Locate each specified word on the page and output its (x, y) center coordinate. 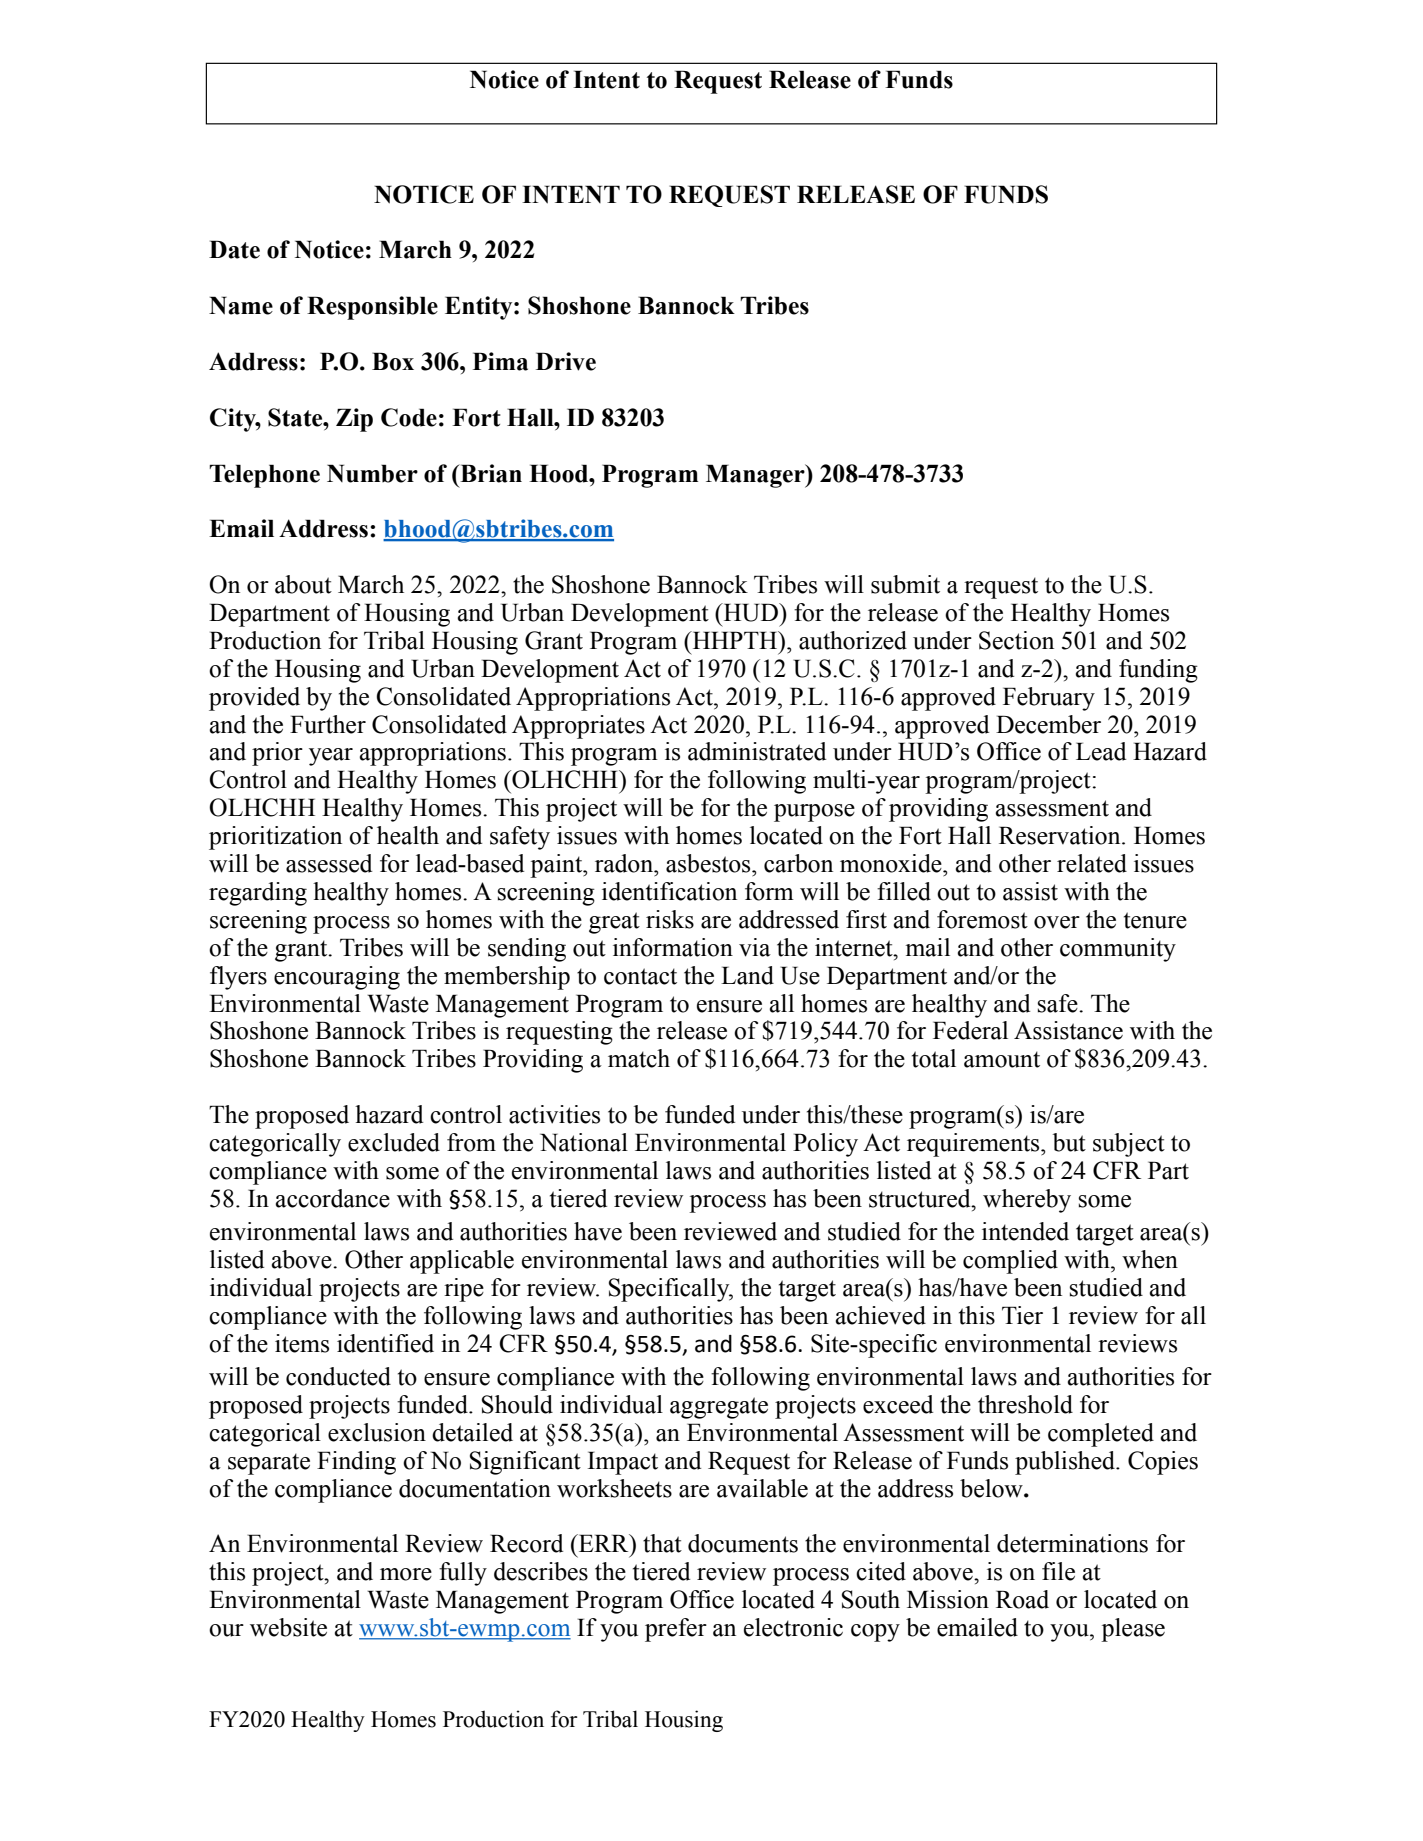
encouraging (337, 978)
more (406, 1574)
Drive (566, 361)
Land (747, 975)
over (1057, 922)
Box (393, 361)
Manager (756, 476)
